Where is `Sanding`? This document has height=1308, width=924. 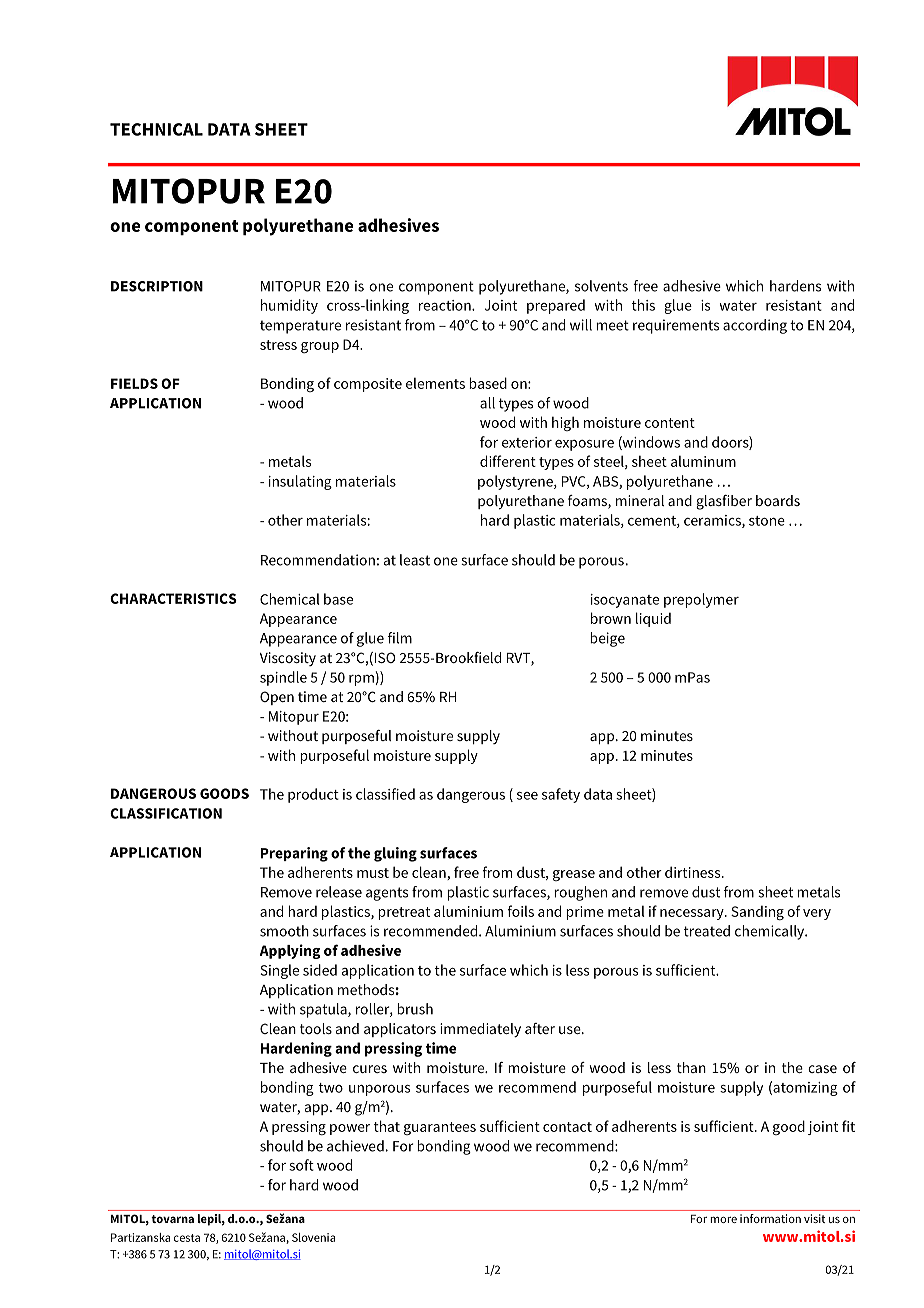 Sanding is located at coordinates (757, 913).
